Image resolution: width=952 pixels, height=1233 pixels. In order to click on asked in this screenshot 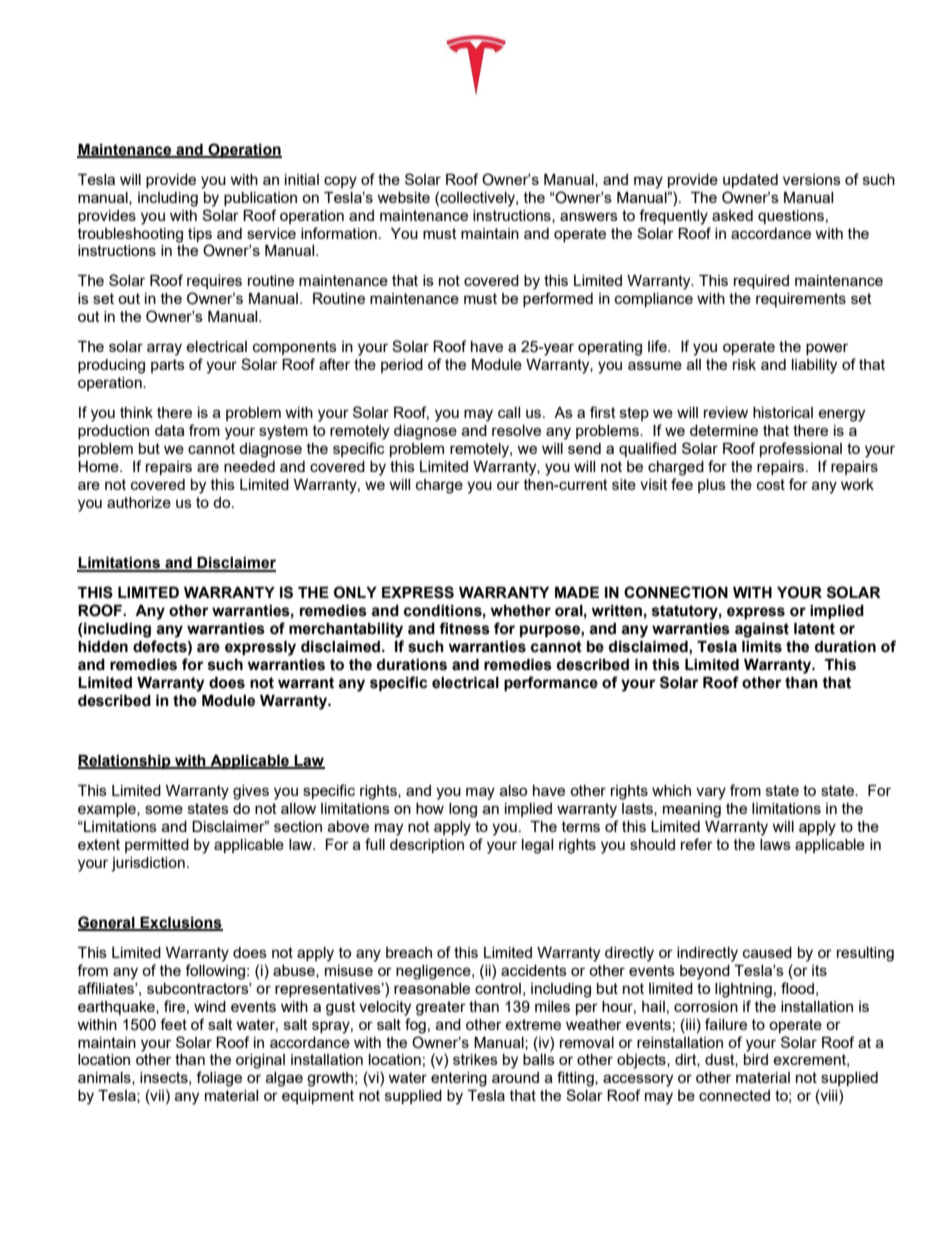, I will do `click(732, 215)`.
